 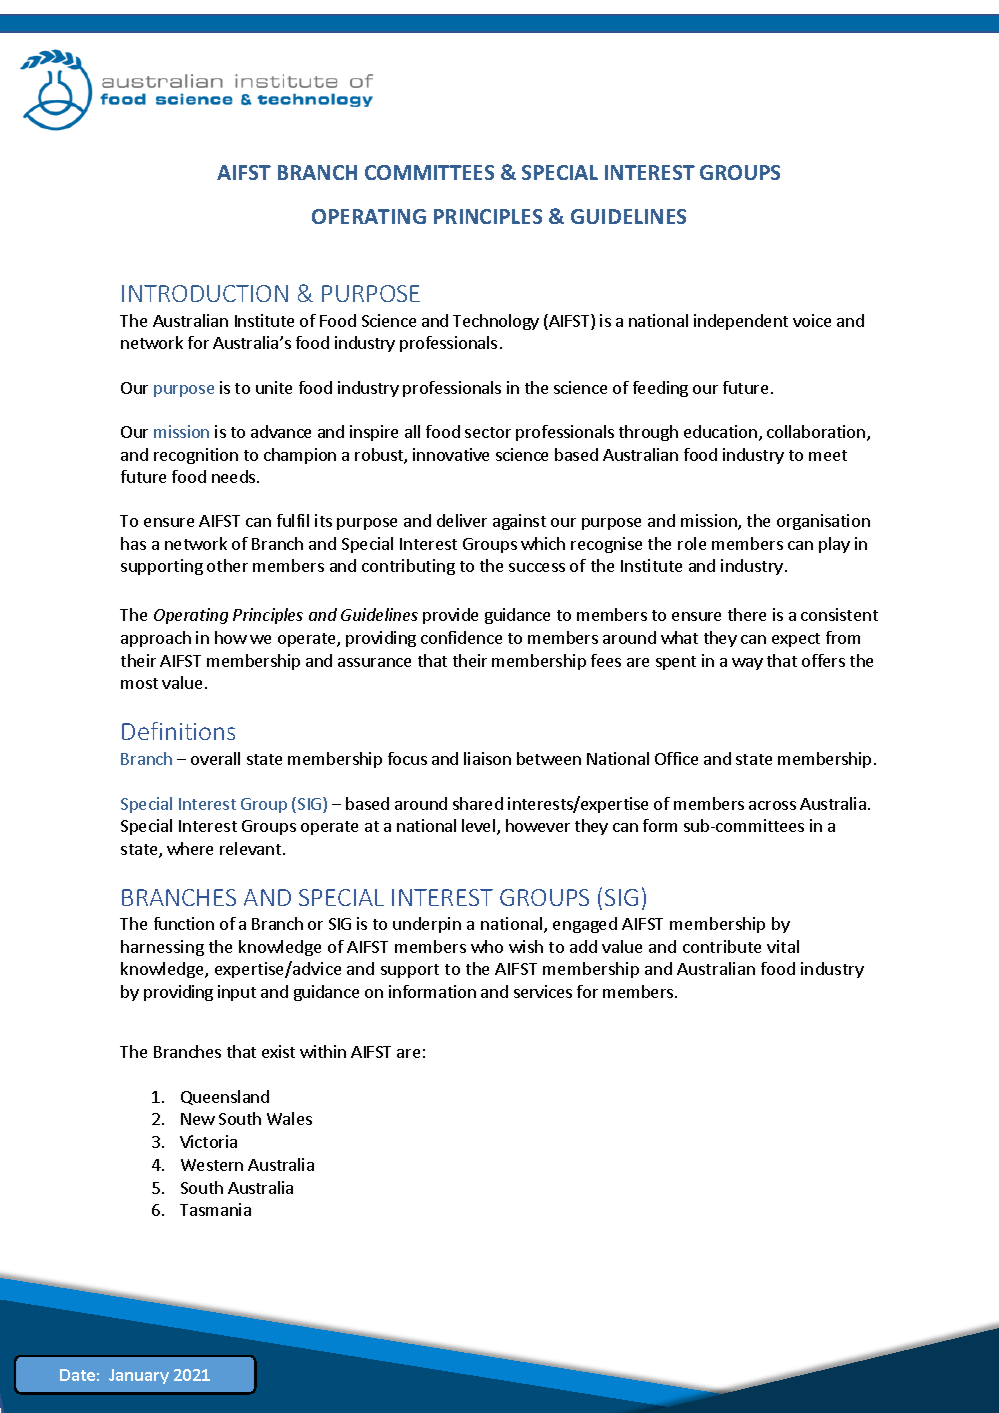 I want to click on Tasmania, so click(x=215, y=1209).
